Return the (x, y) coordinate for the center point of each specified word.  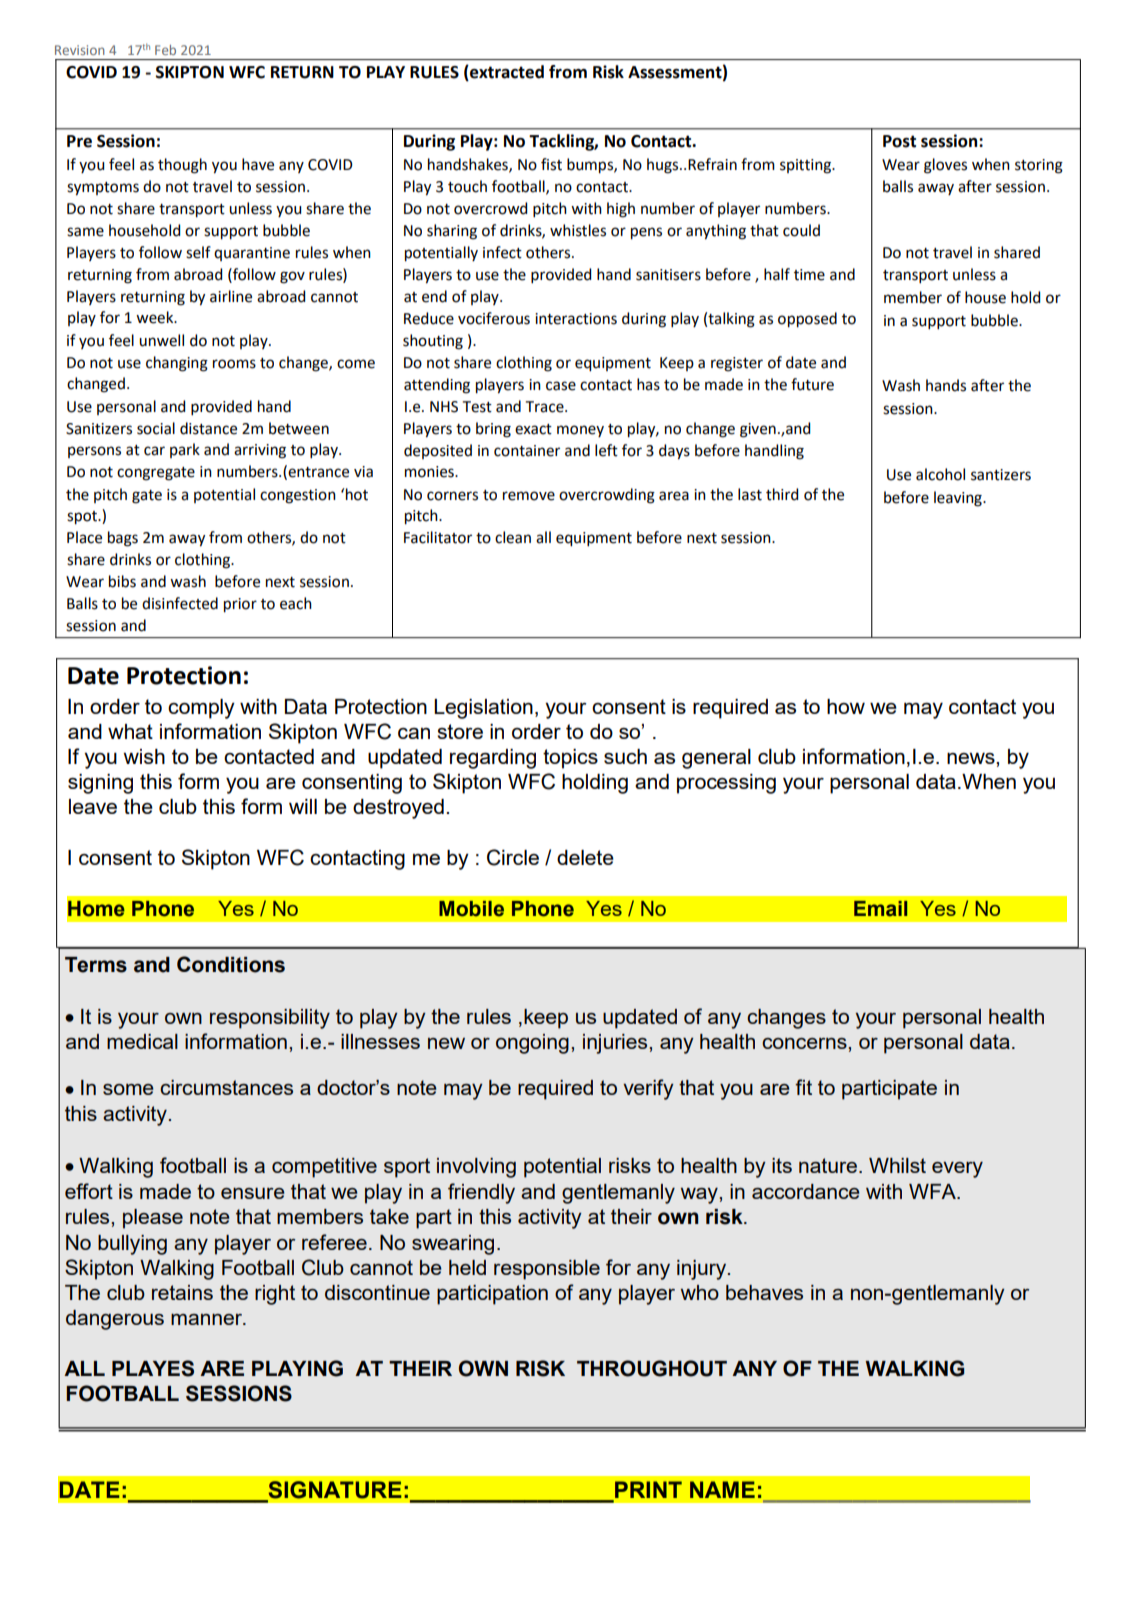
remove (529, 496)
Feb (165, 50)
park (185, 450)
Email (880, 909)
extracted (506, 73)
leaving (959, 499)
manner (208, 1319)
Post (899, 141)
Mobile (471, 909)
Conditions (231, 964)
